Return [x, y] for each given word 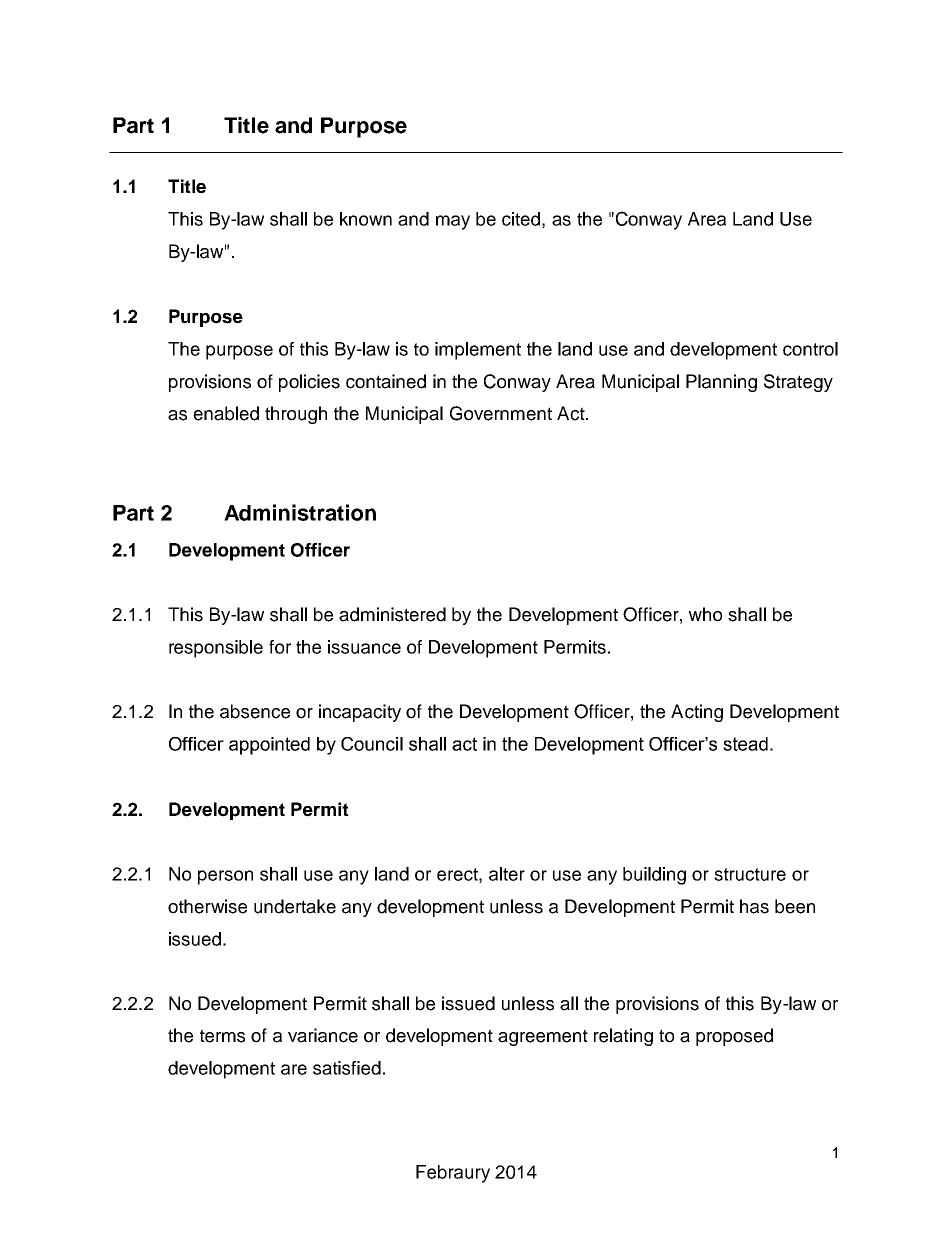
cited [521, 219]
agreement [543, 1037]
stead [745, 744]
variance [323, 1035]
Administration [300, 512]
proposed [734, 1037]
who [705, 614]
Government [501, 413]
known [366, 219]
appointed [269, 746]
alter [507, 874]
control [810, 349]
